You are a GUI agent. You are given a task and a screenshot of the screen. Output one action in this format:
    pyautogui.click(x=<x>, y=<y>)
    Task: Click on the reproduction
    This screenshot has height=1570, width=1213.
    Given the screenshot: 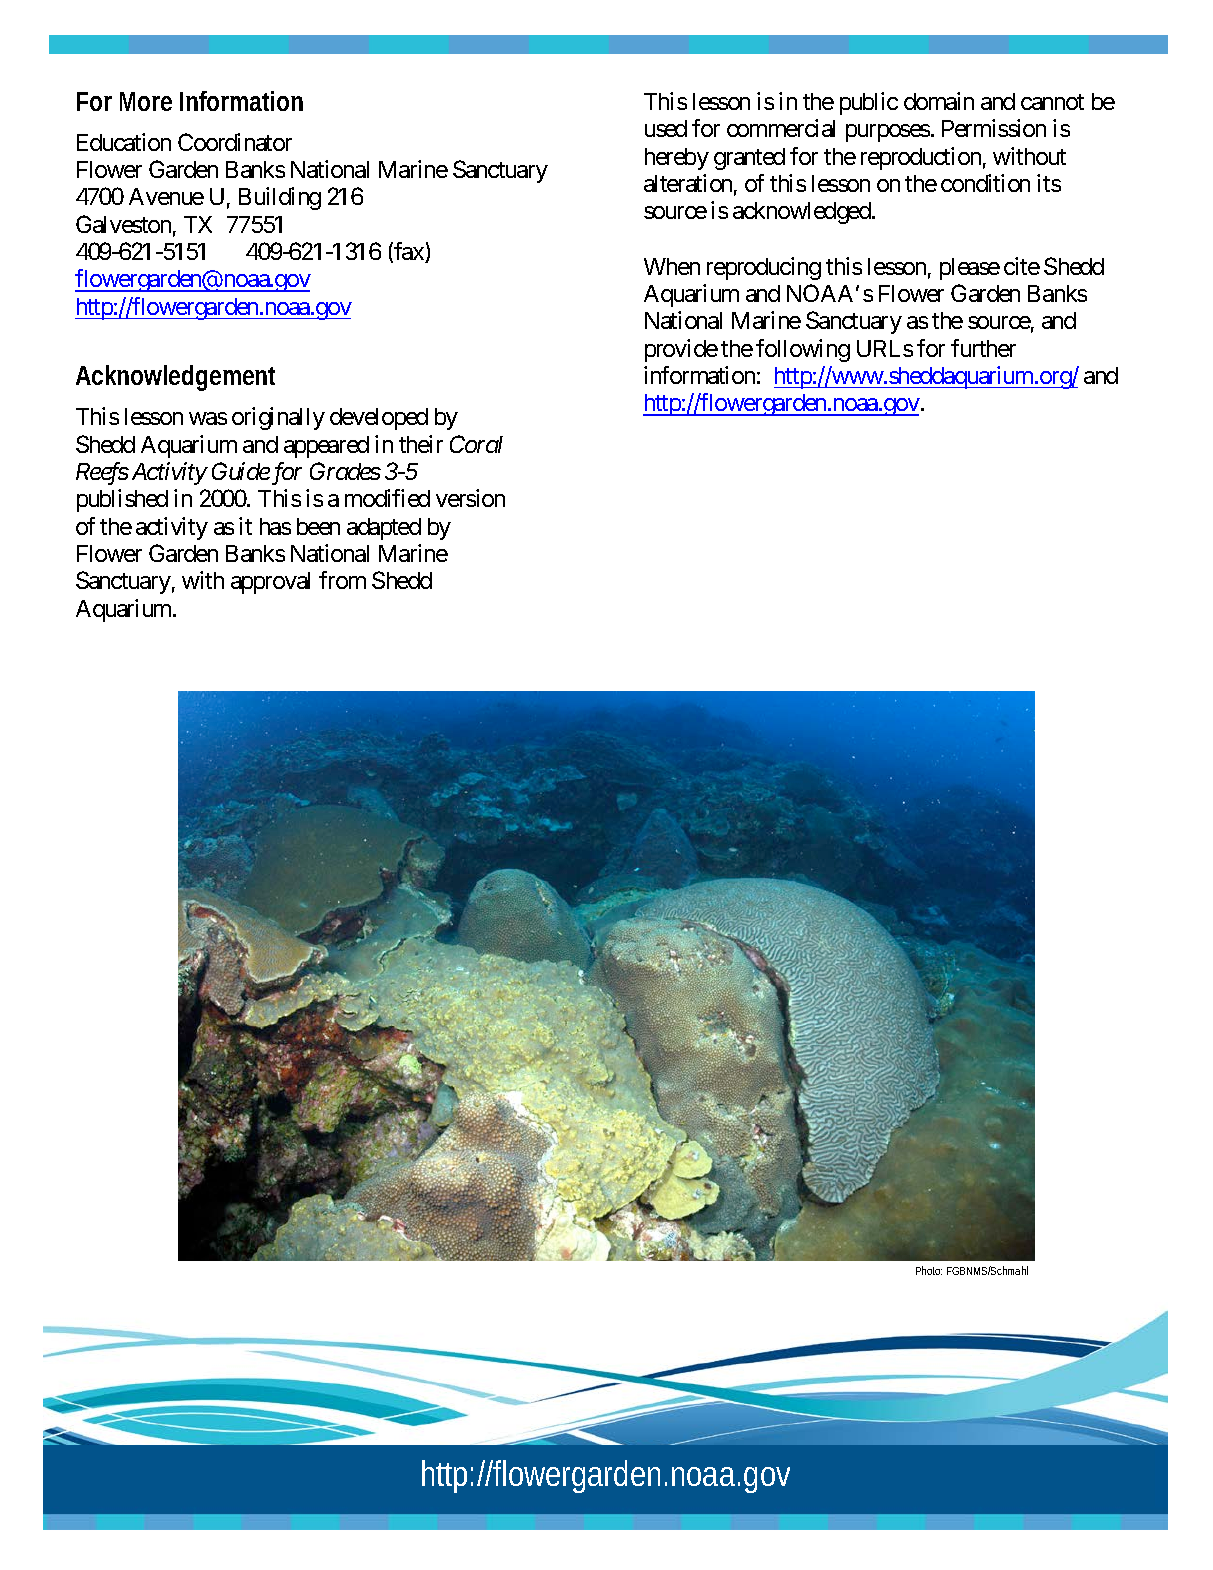 What is the action you would take?
    pyautogui.click(x=921, y=158)
